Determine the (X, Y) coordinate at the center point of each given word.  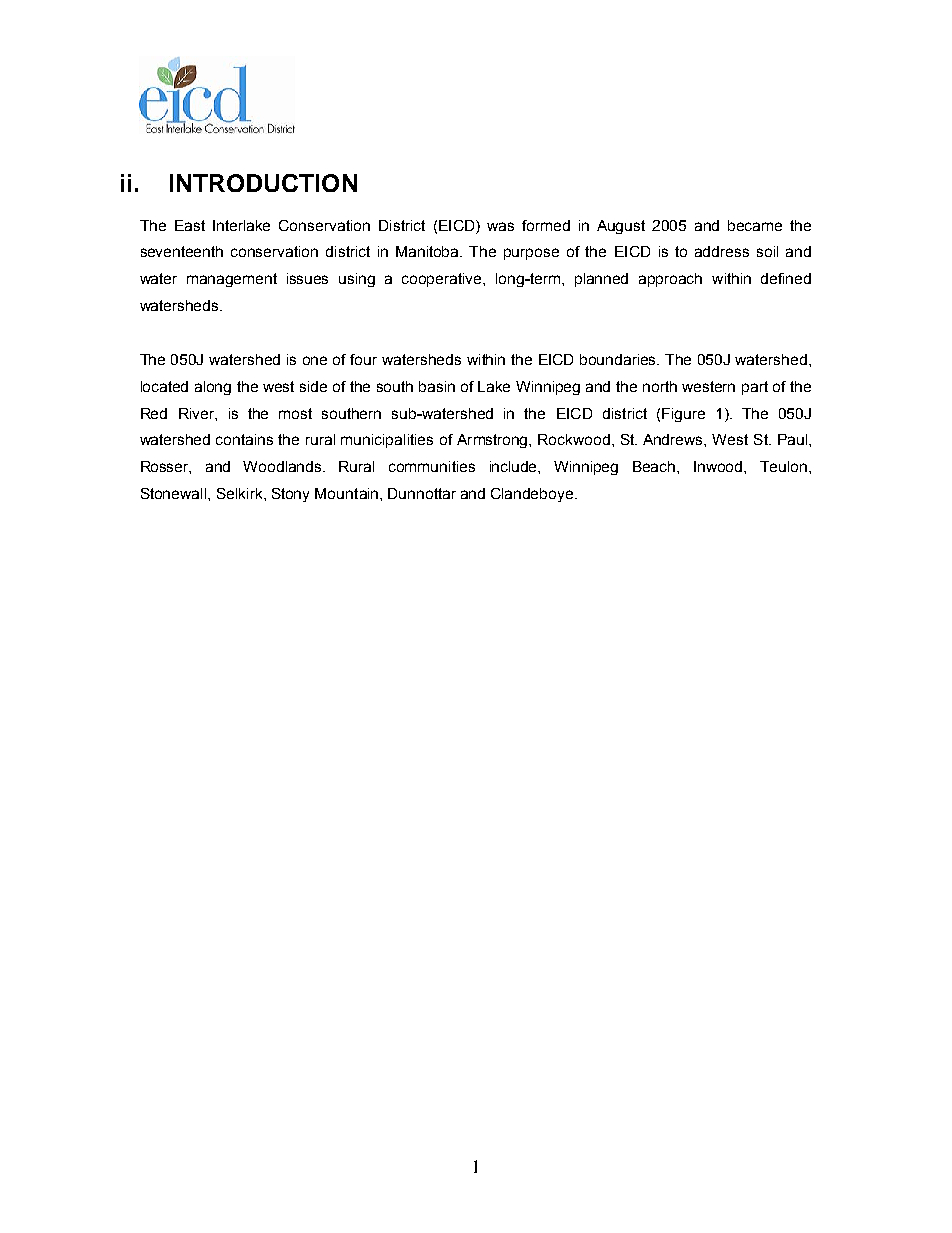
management (232, 280)
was (500, 226)
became (755, 225)
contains (244, 439)
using (357, 280)
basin (437, 386)
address (722, 251)
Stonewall (175, 493)
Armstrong (493, 441)
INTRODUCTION (263, 183)
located (164, 386)
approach (670, 280)
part (755, 388)
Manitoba (428, 251)
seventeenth (182, 251)
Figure (683, 415)
